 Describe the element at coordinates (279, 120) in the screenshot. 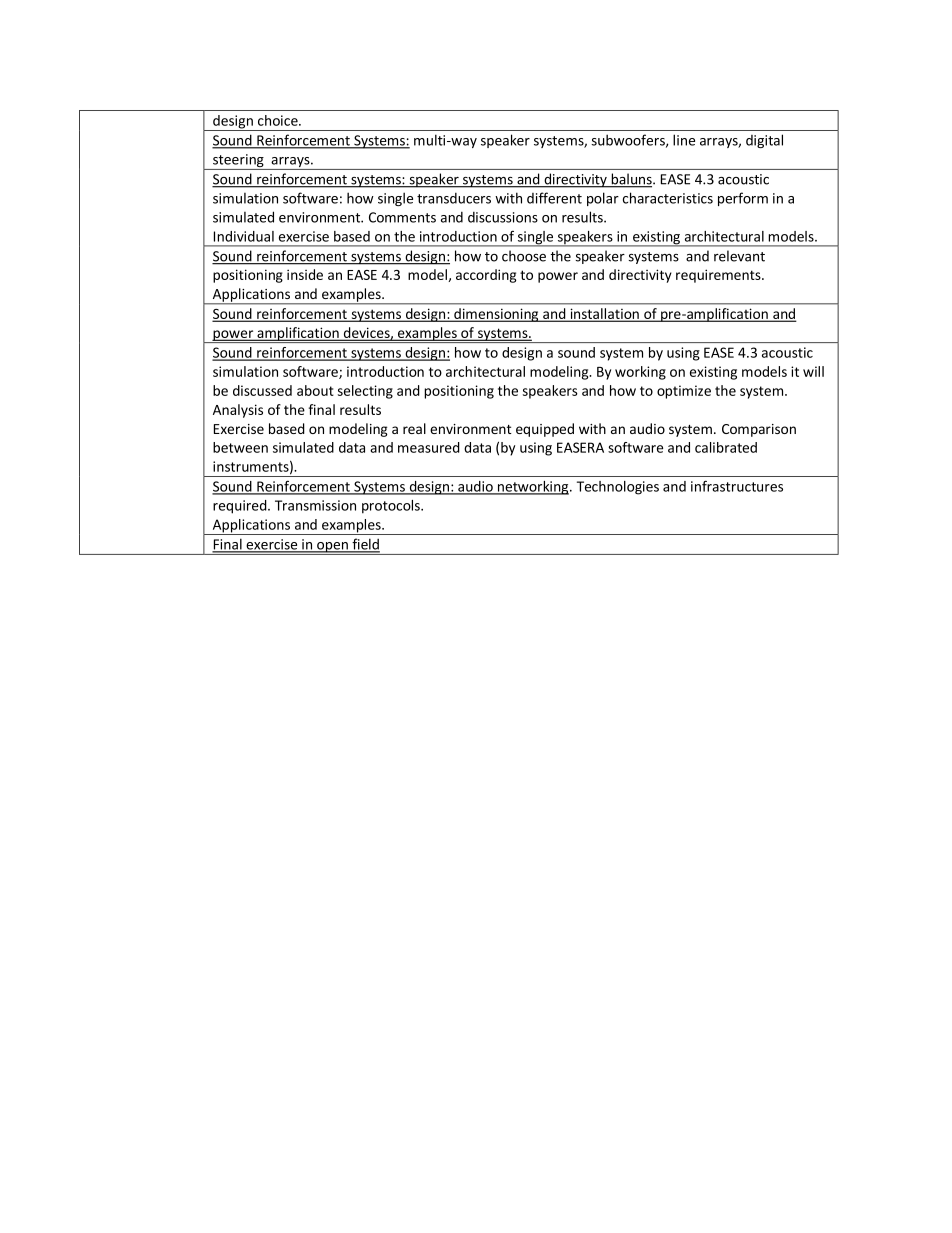

I see `choice` at that location.
